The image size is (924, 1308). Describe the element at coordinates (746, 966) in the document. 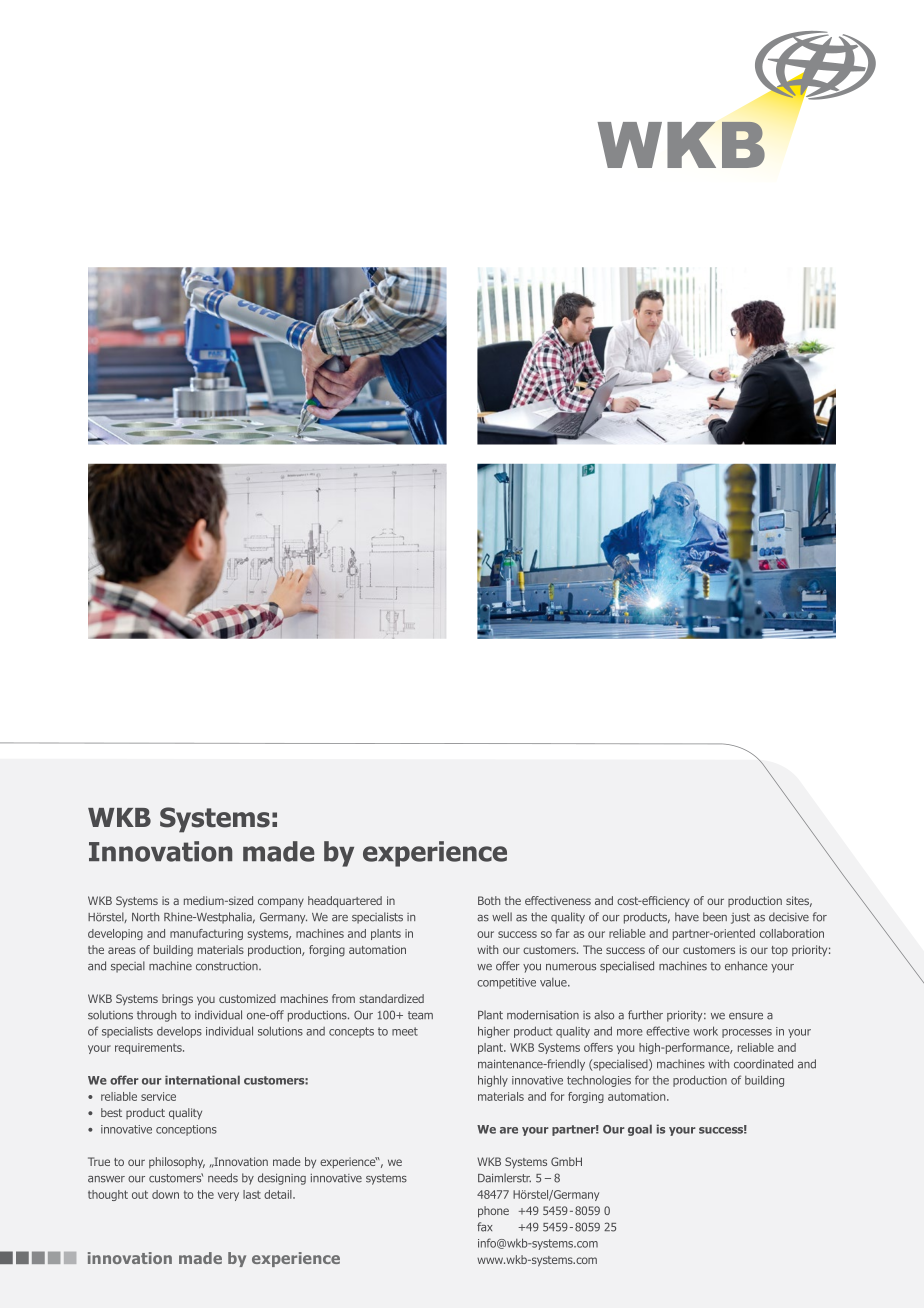

I see `enhance` at that location.
